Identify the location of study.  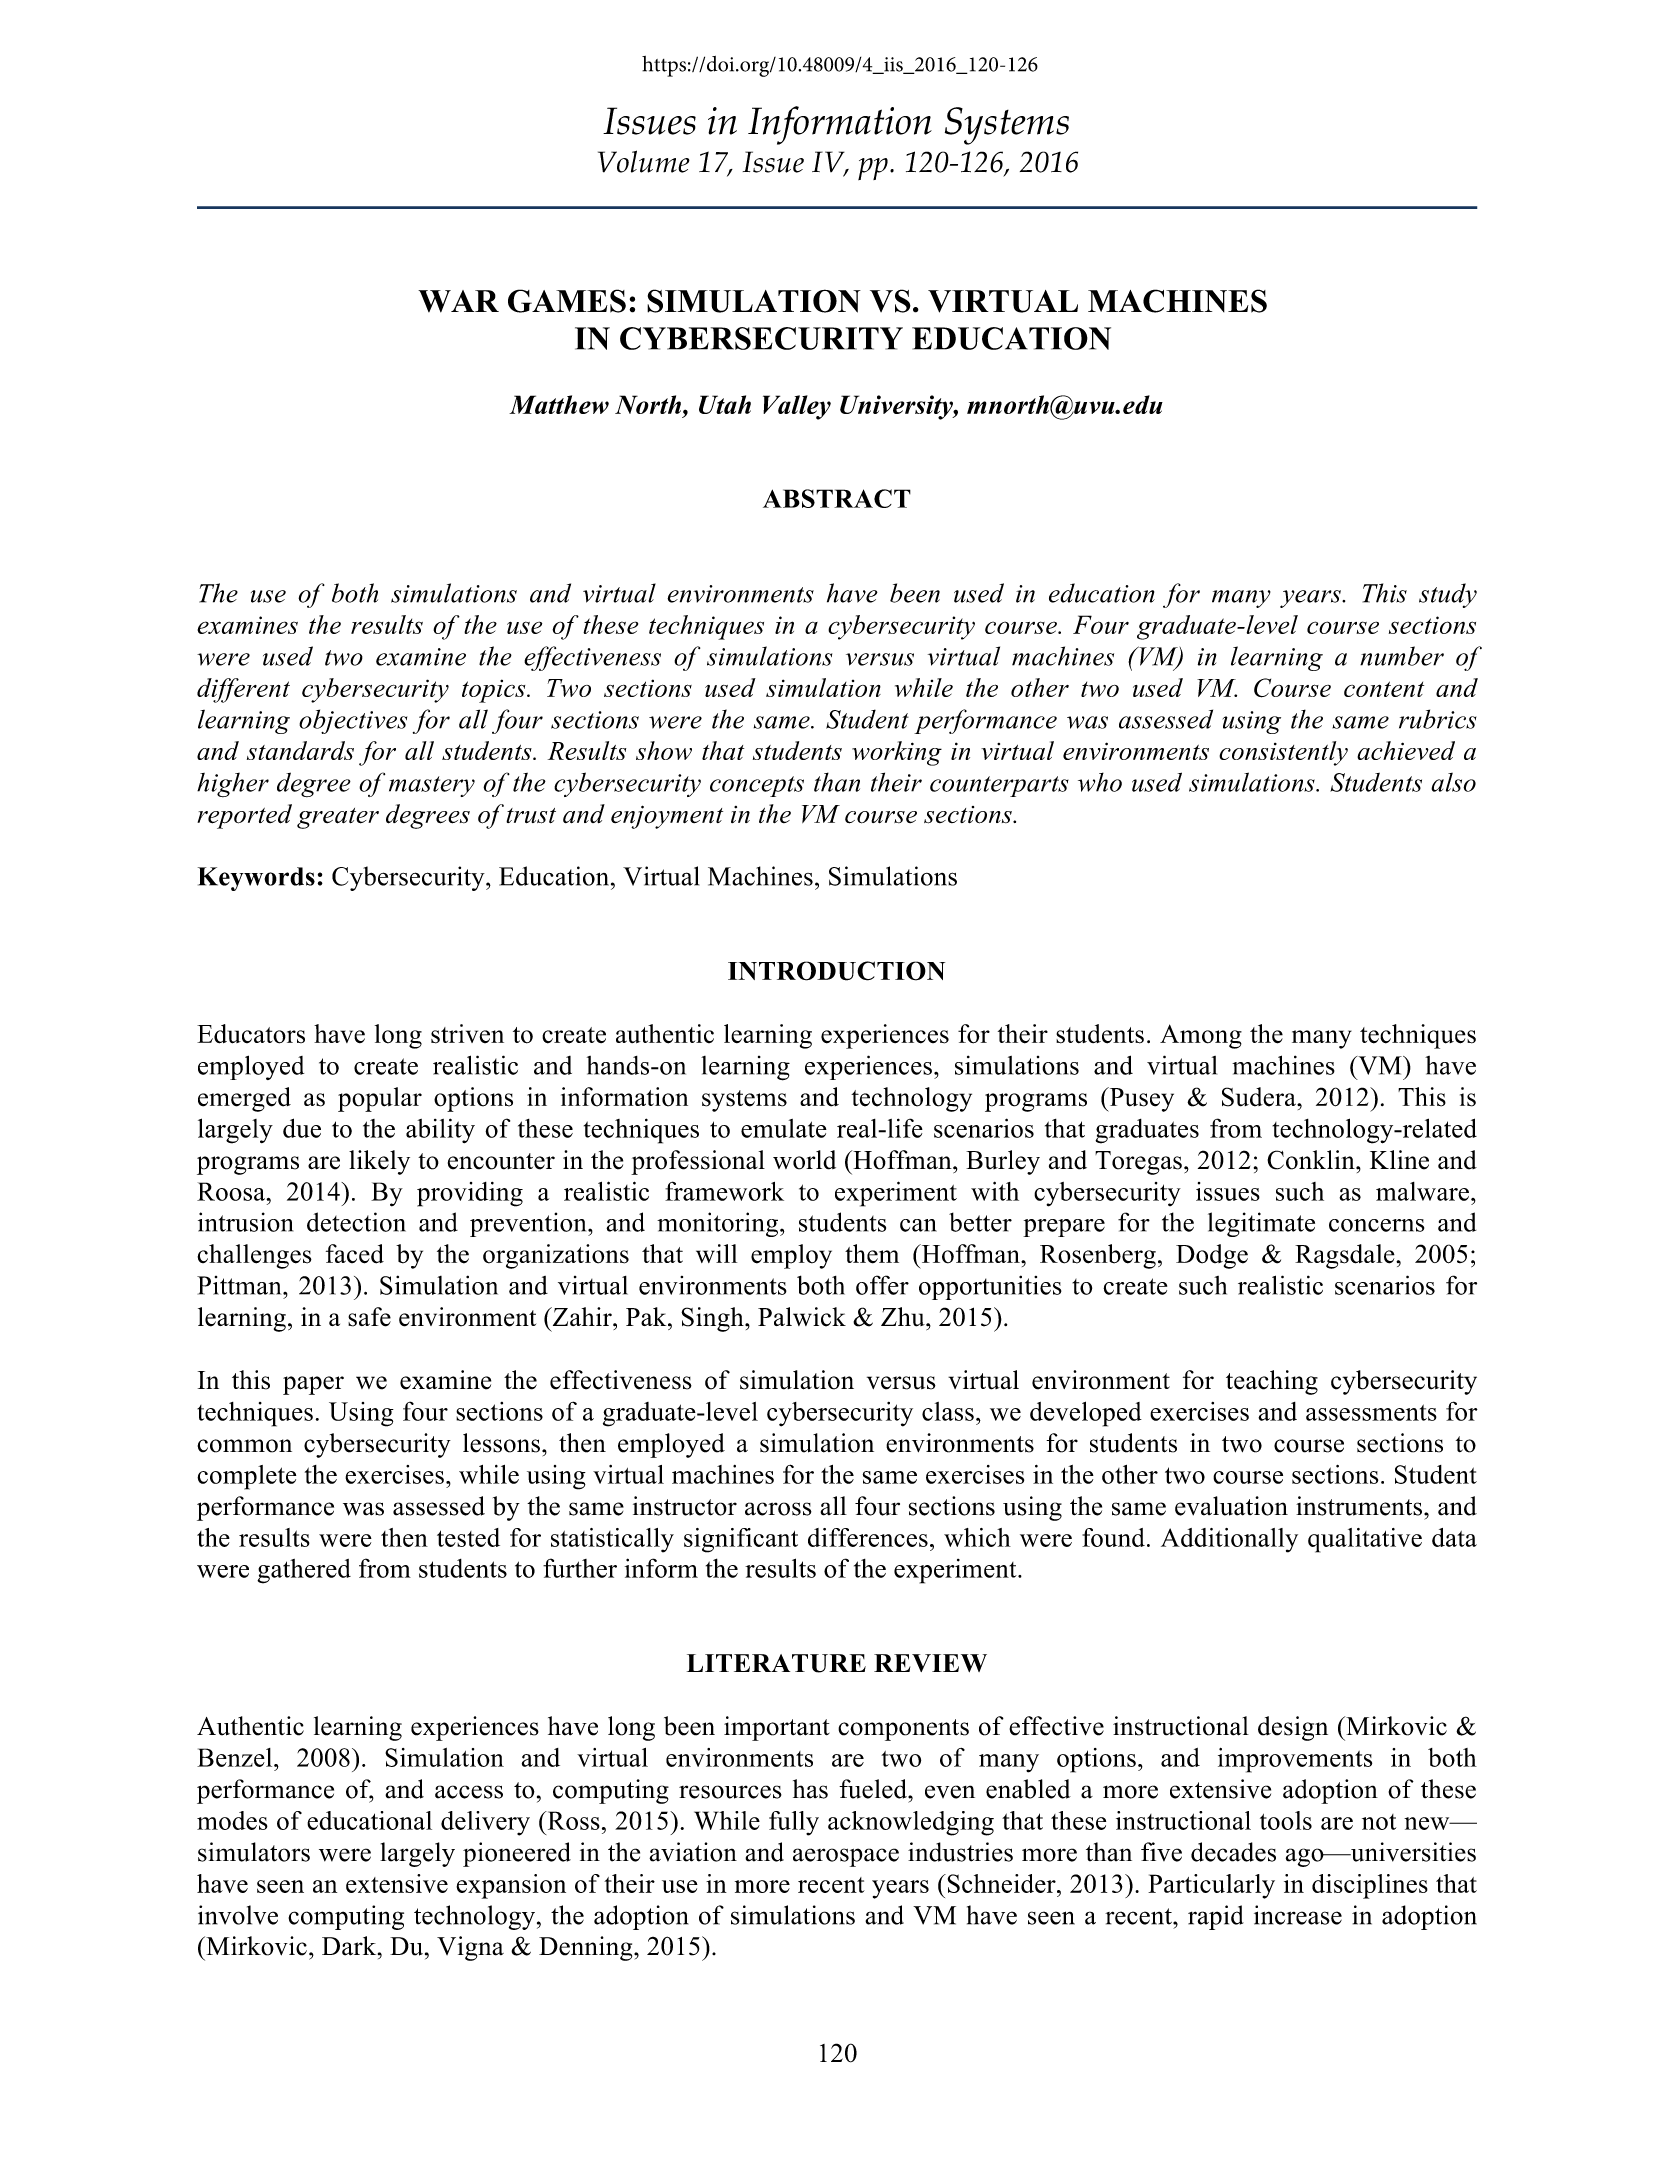
(1448, 595).
